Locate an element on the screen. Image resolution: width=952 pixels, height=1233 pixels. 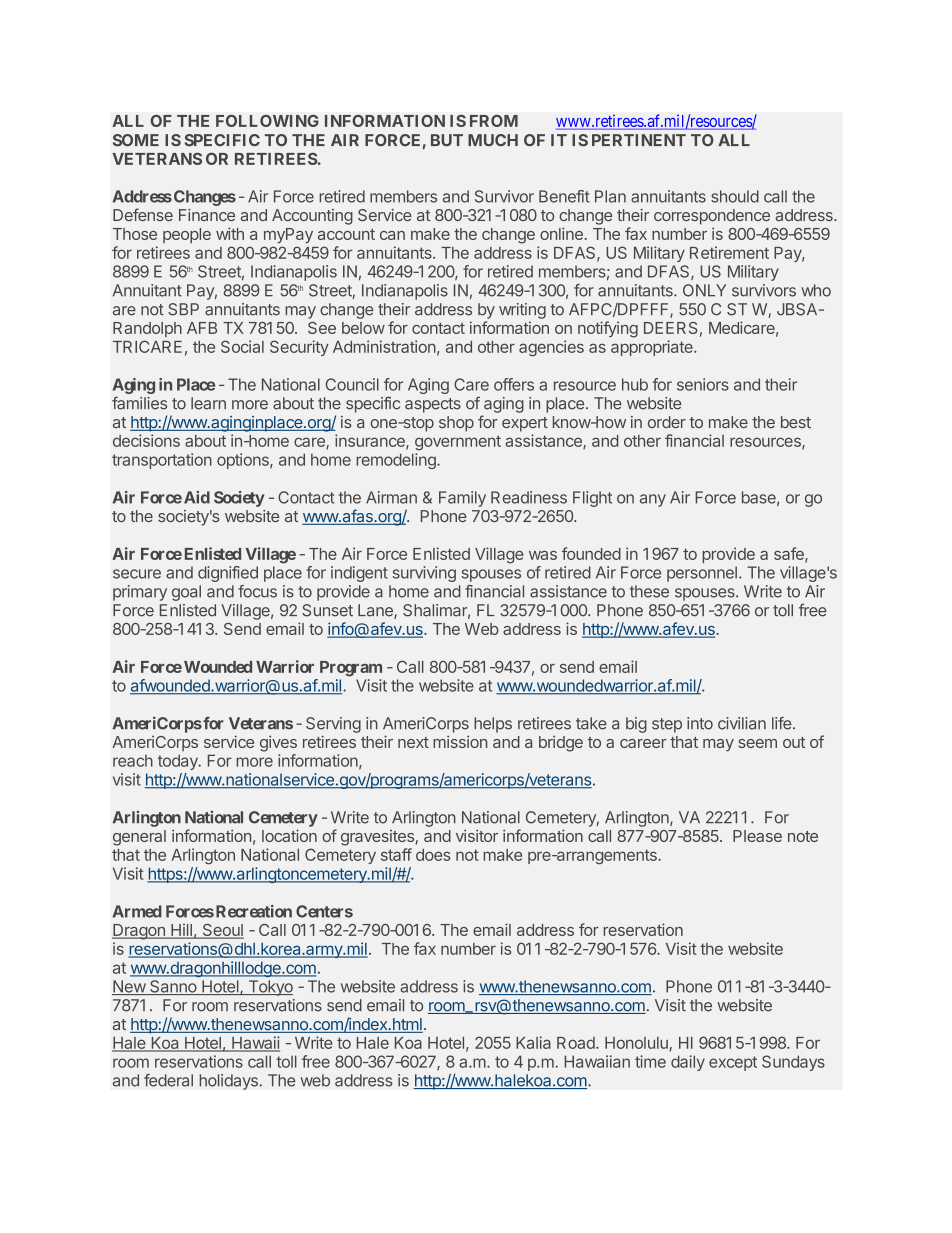
best is located at coordinates (796, 422).
